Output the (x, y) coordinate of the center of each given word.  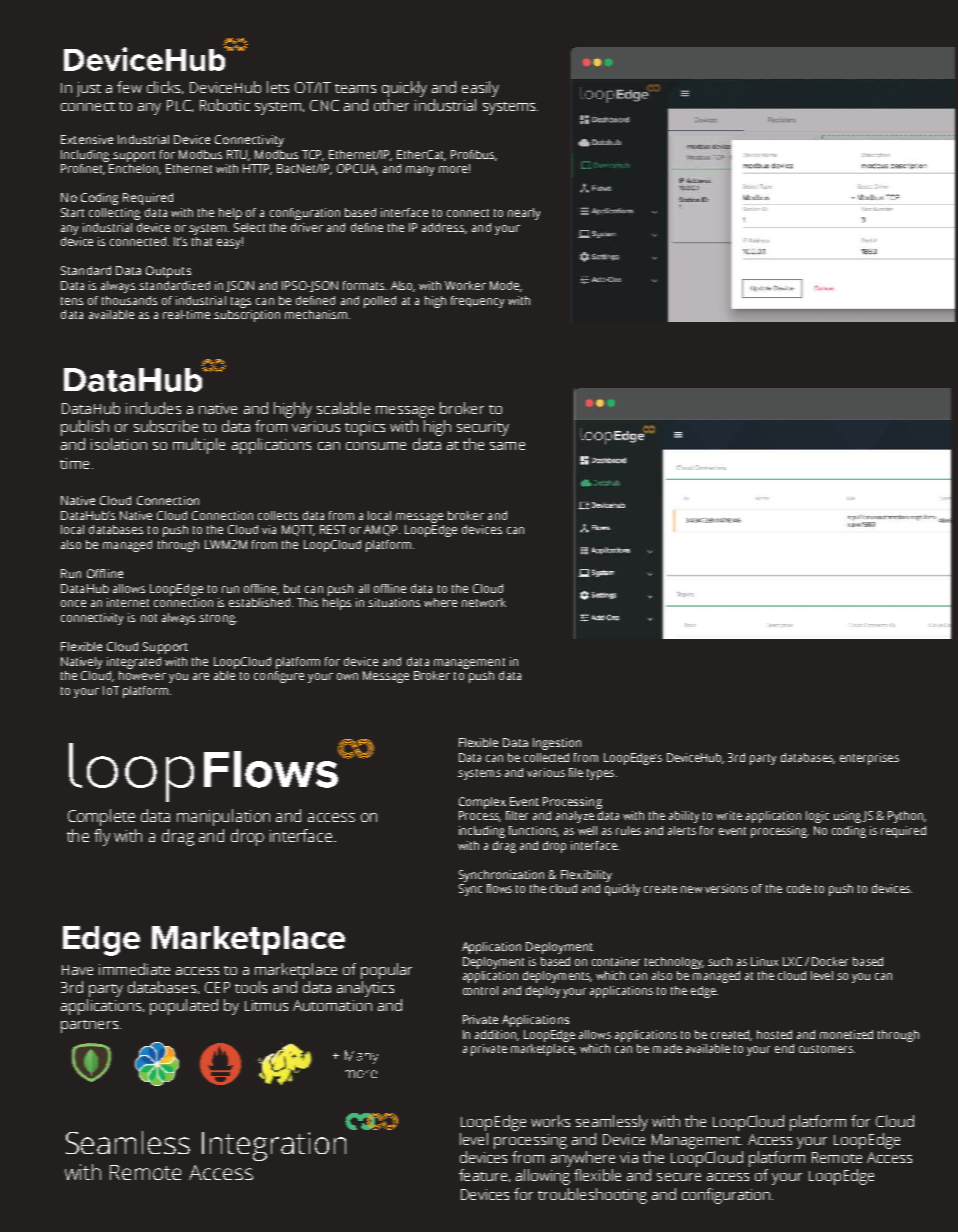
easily (480, 89)
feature (483, 1175)
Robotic (225, 105)
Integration (274, 1146)
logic (817, 817)
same (507, 446)
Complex (482, 803)
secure (679, 1177)
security (483, 428)
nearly (524, 214)
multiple (199, 446)
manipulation (223, 817)
